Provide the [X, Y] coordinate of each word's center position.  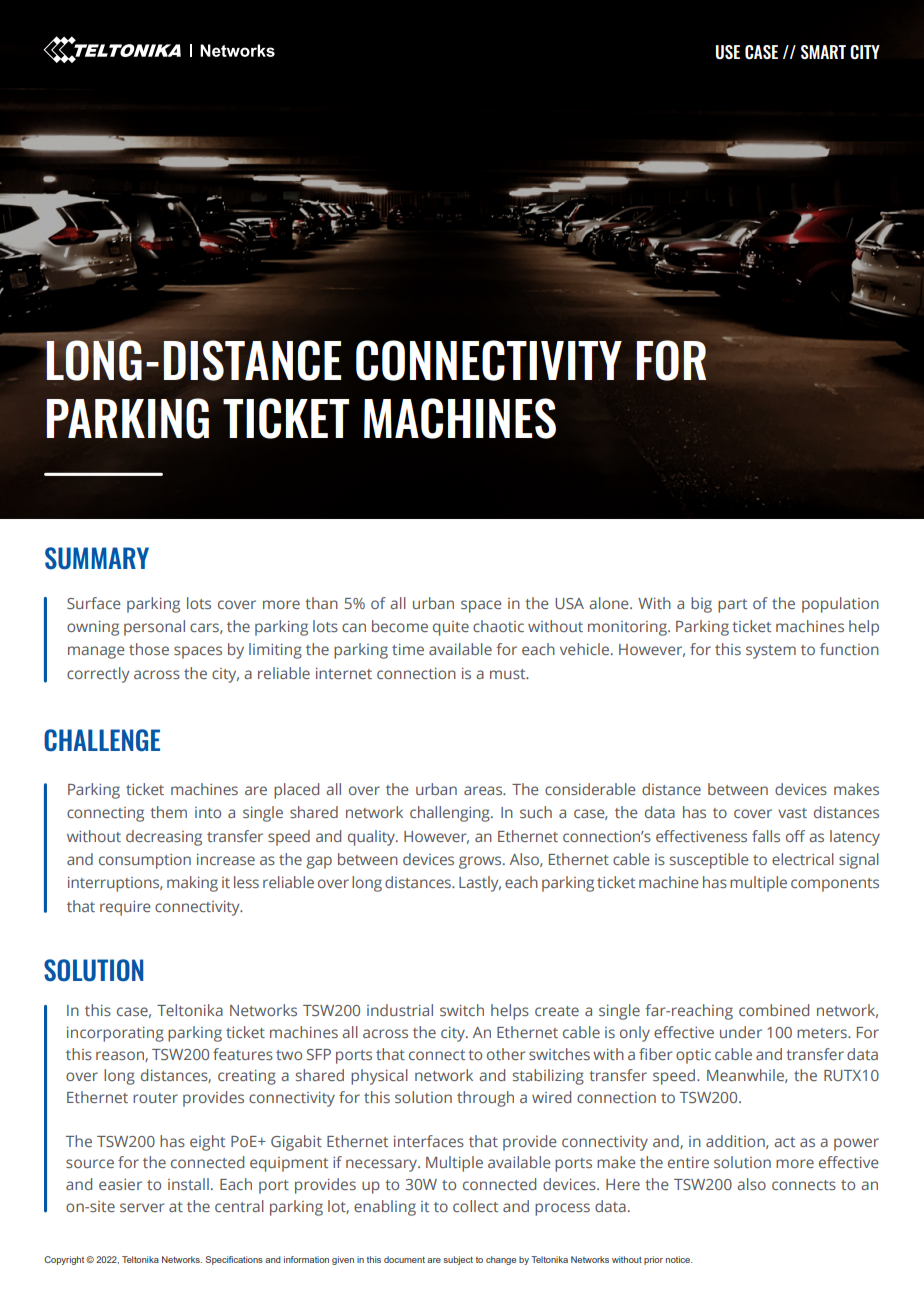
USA [569, 603]
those [149, 649]
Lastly [480, 884]
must [509, 674]
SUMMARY [97, 558]
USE [728, 52]
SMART [823, 52]
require [125, 908]
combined [774, 1010]
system [771, 652]
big [701, 605]
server [142, 1207]
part [732, 606]
